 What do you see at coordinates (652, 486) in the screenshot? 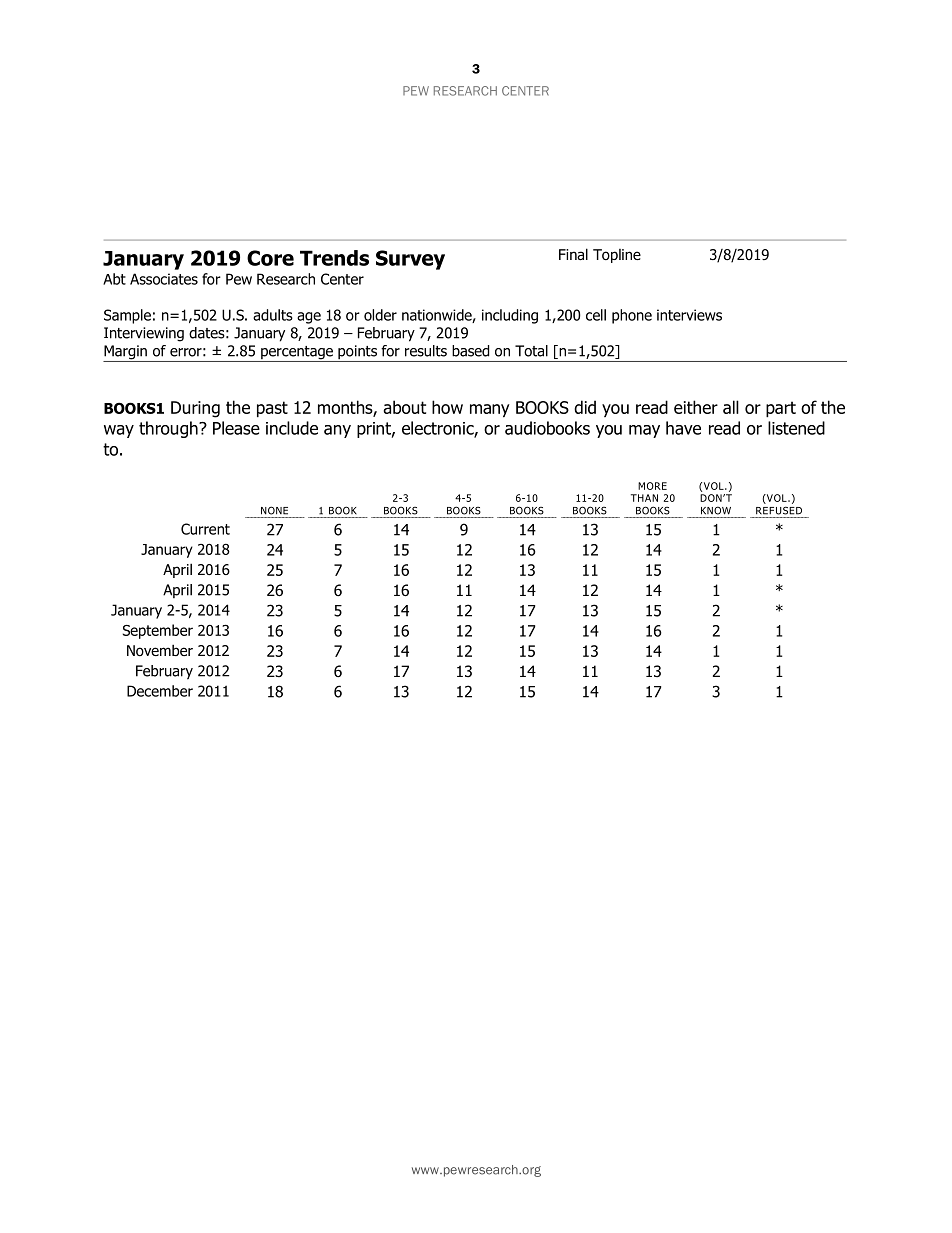
I see `MORE` at bounding box center [652, 486].
